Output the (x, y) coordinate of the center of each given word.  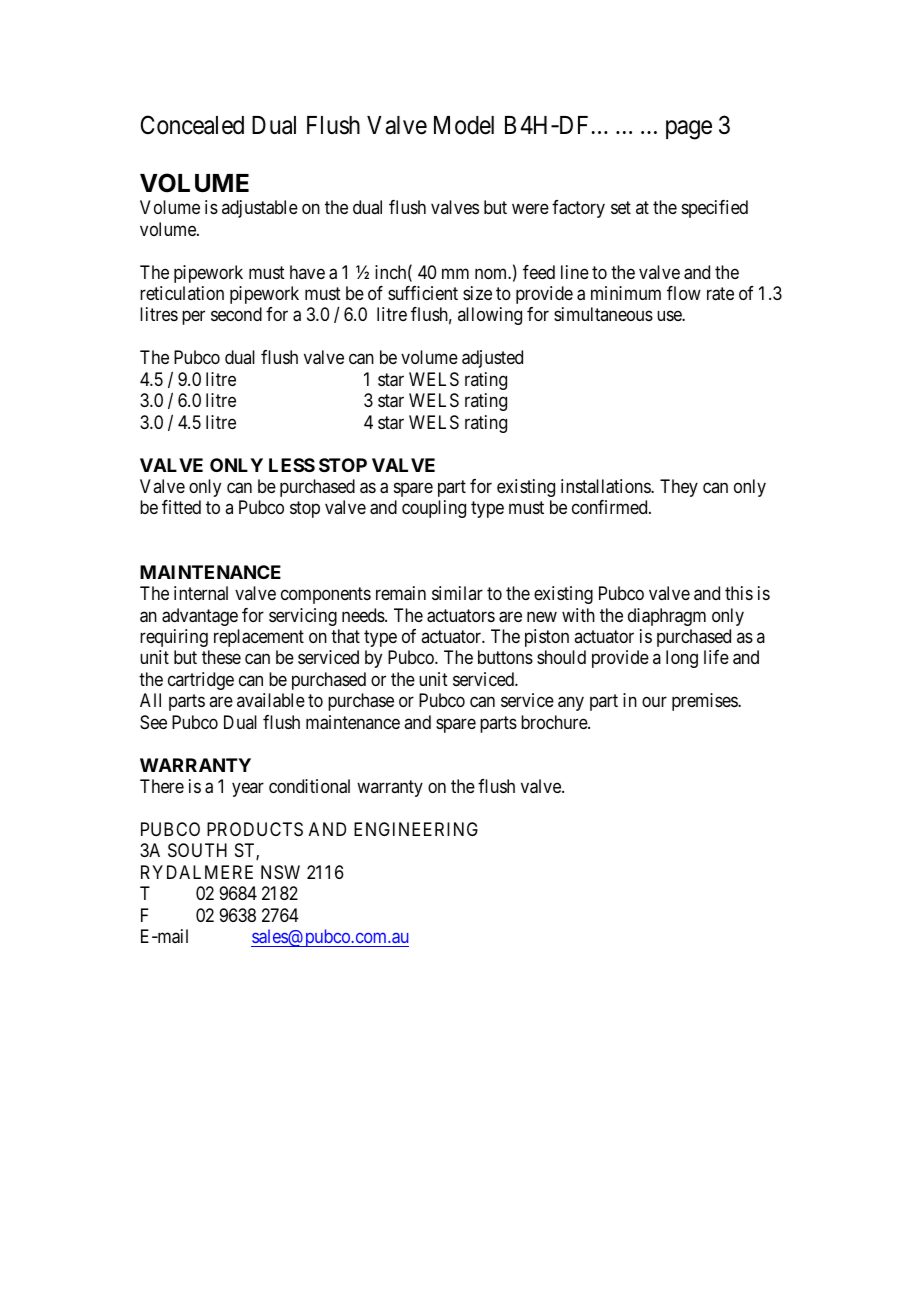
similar (457, 593)
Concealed (192, 125)
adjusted (492, 359)
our (654, 702)
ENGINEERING (416, 829)
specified (715, 209)
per (193, 318)
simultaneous (603, 314)
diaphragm (667, 617)
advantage (200, 617)
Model (464, 125)
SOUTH (197, 850)
